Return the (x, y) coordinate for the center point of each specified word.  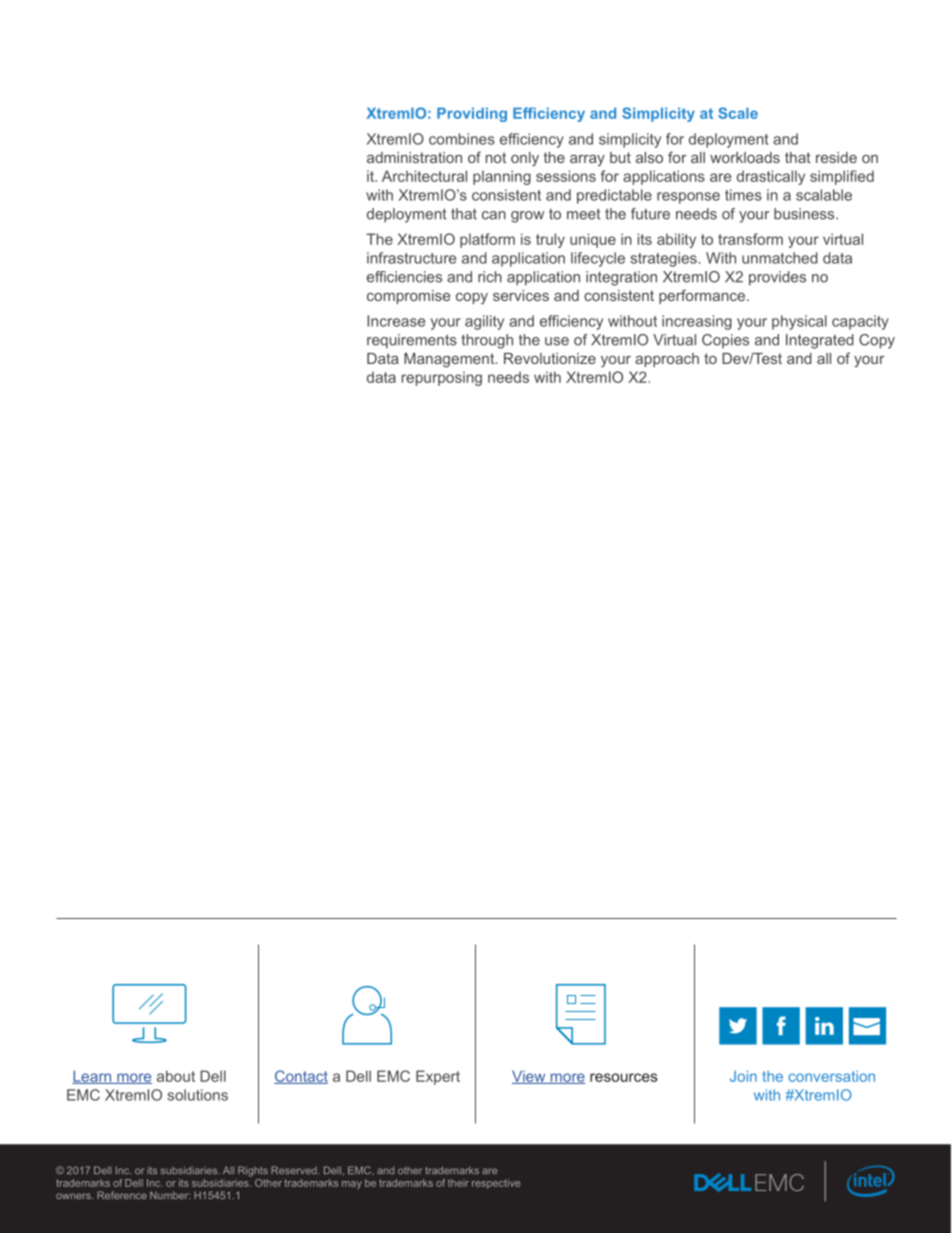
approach (667, 360)
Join (743, 1076)
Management (450, 360)
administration (414, 157)
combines (462, 139)
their (458, 1183)
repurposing (442, 378)
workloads (745, 157)
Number (170, 1195)
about (176, 1076)
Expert (438, 1077)
